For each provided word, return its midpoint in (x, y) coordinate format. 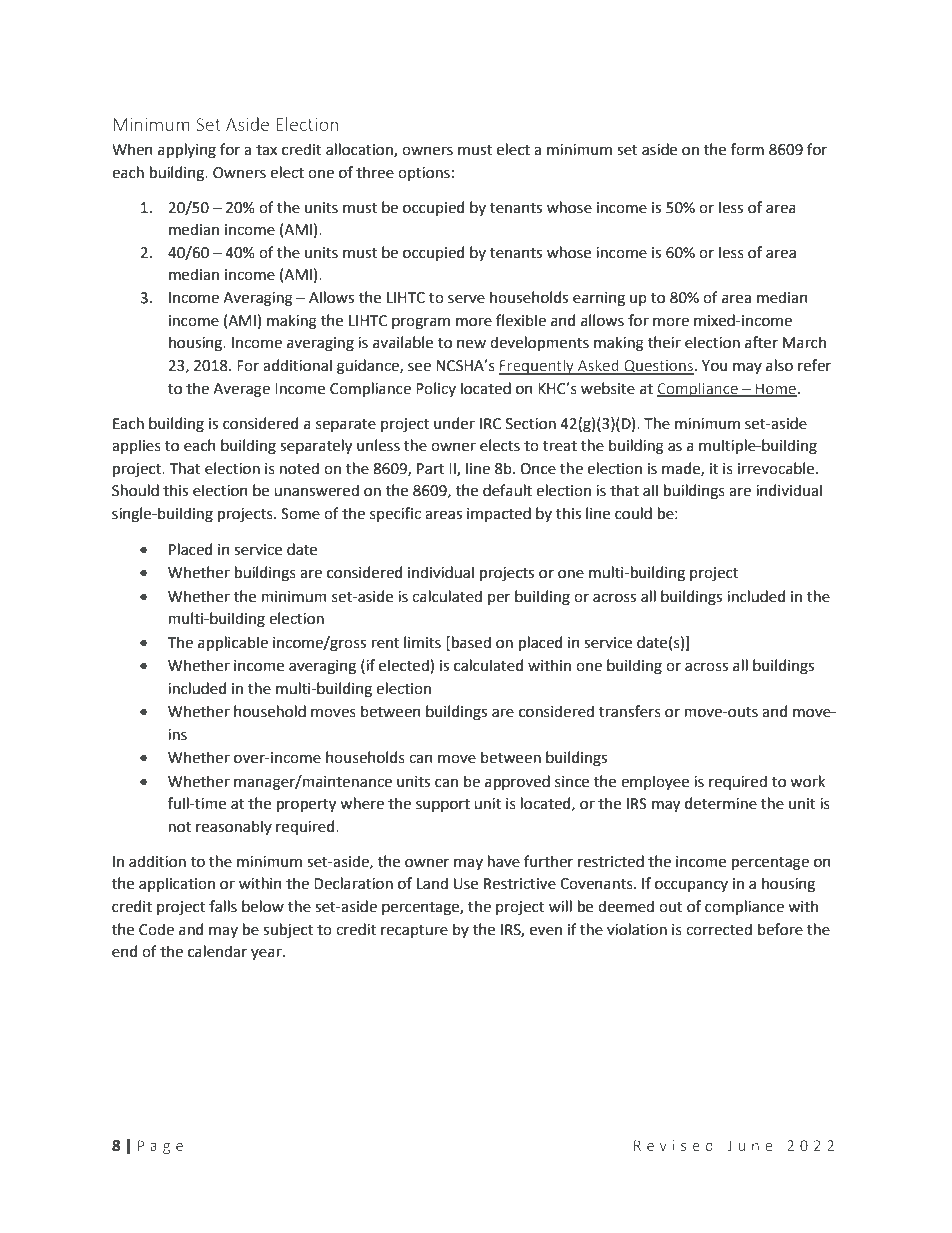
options (424, 174)
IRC (490, 424)
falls (223, 906)
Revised (673, 1145)
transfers (630, 711)
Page (160, 1147)
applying (187, 151)
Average (241, 390)
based (471, 642)
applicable (233, 643)
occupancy (691, 886)
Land (432, 883)
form (747, 149)
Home (775, 389)
